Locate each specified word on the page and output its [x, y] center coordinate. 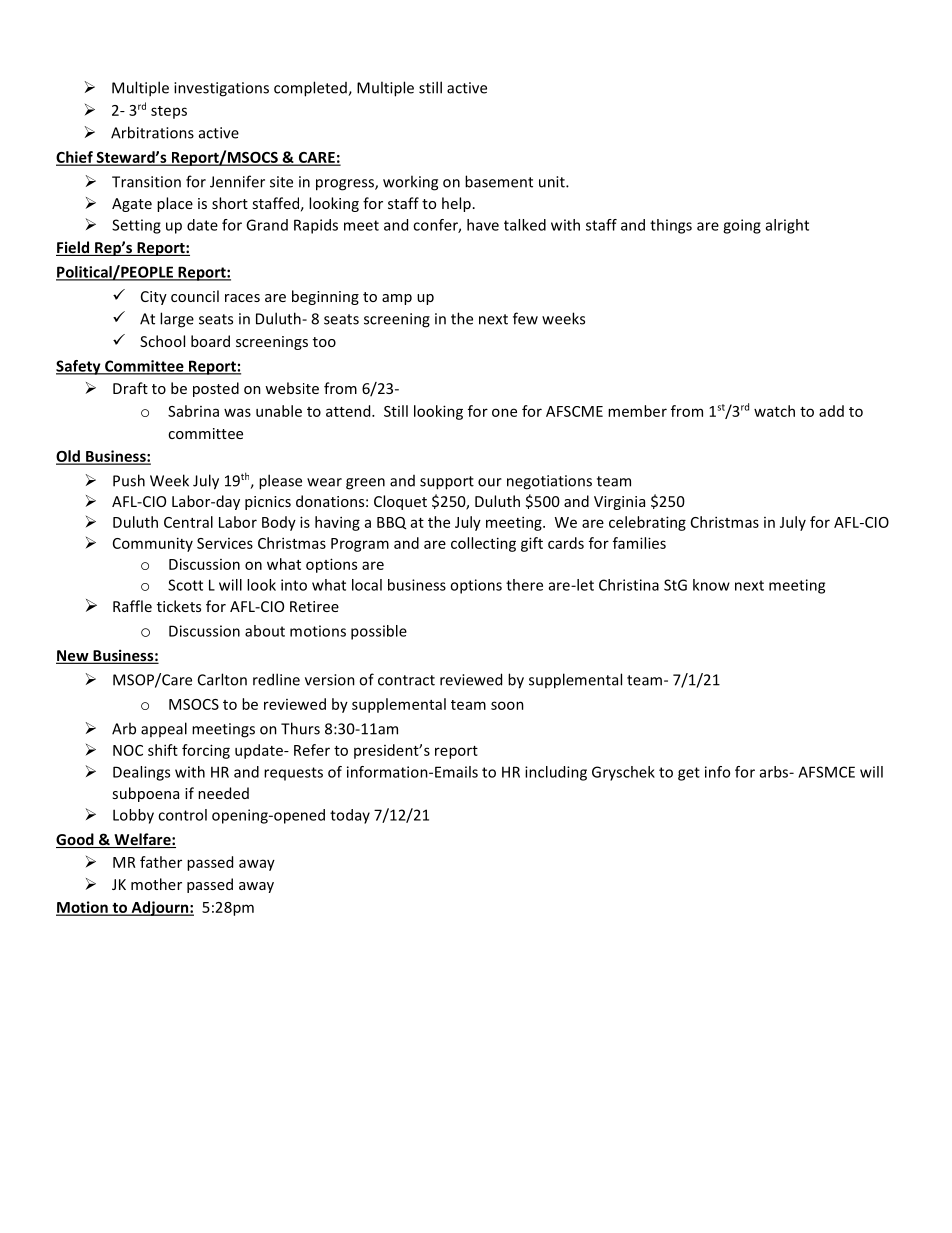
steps [169, 112]
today [350, 816]
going [742, 226]
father [161, 862]
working [410, 183]
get [689, 774]
